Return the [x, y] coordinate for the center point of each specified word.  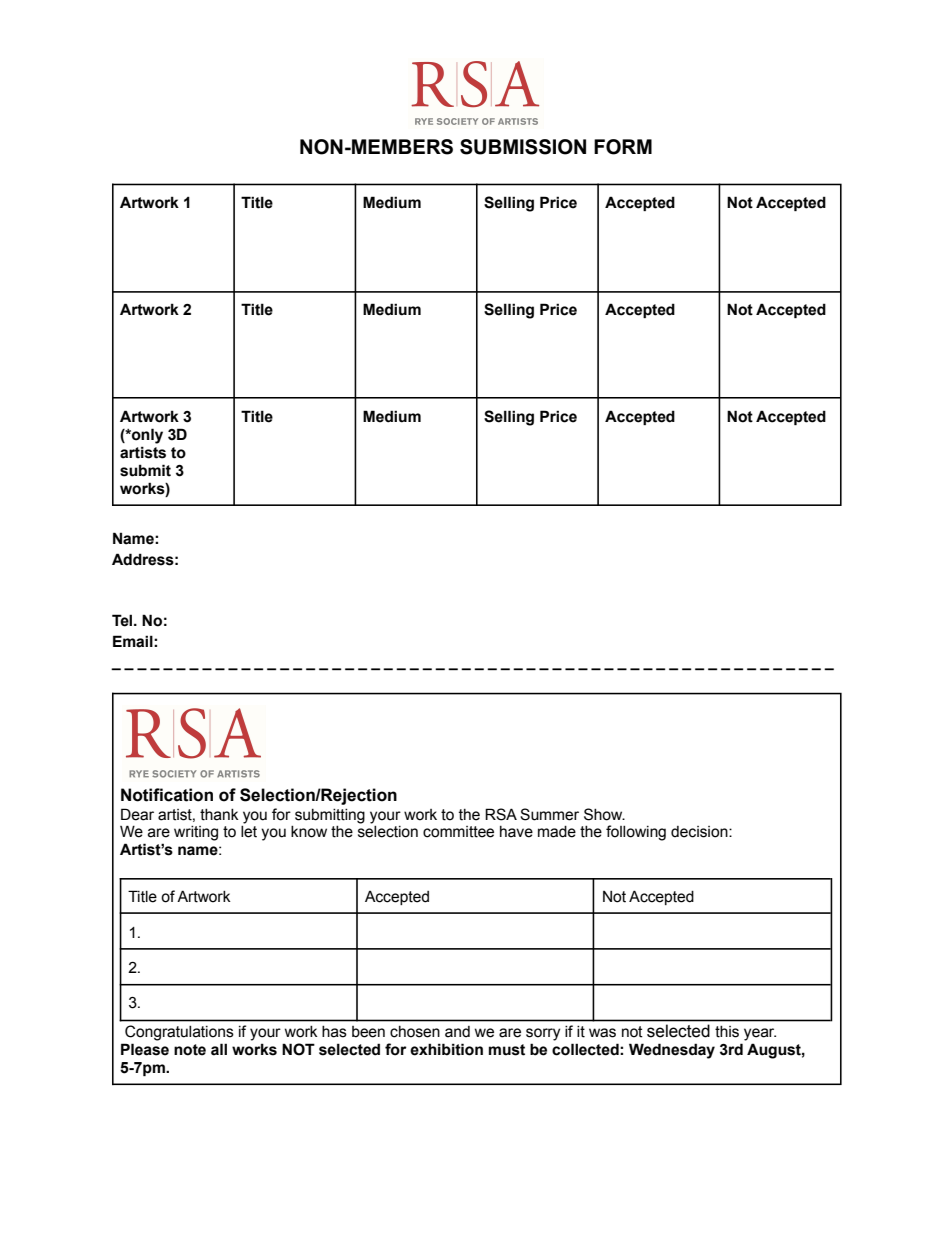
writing [196, 833]
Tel [123, 620]
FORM [623, 147]
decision [700, 832]
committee [458, 832]
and [457, 1032]
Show [604, 814]
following [636, 833]
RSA [501, 814]
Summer [549, 814]
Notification [167, 795]
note [190, 1050]
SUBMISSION [523, 147]
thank [219, 815]
